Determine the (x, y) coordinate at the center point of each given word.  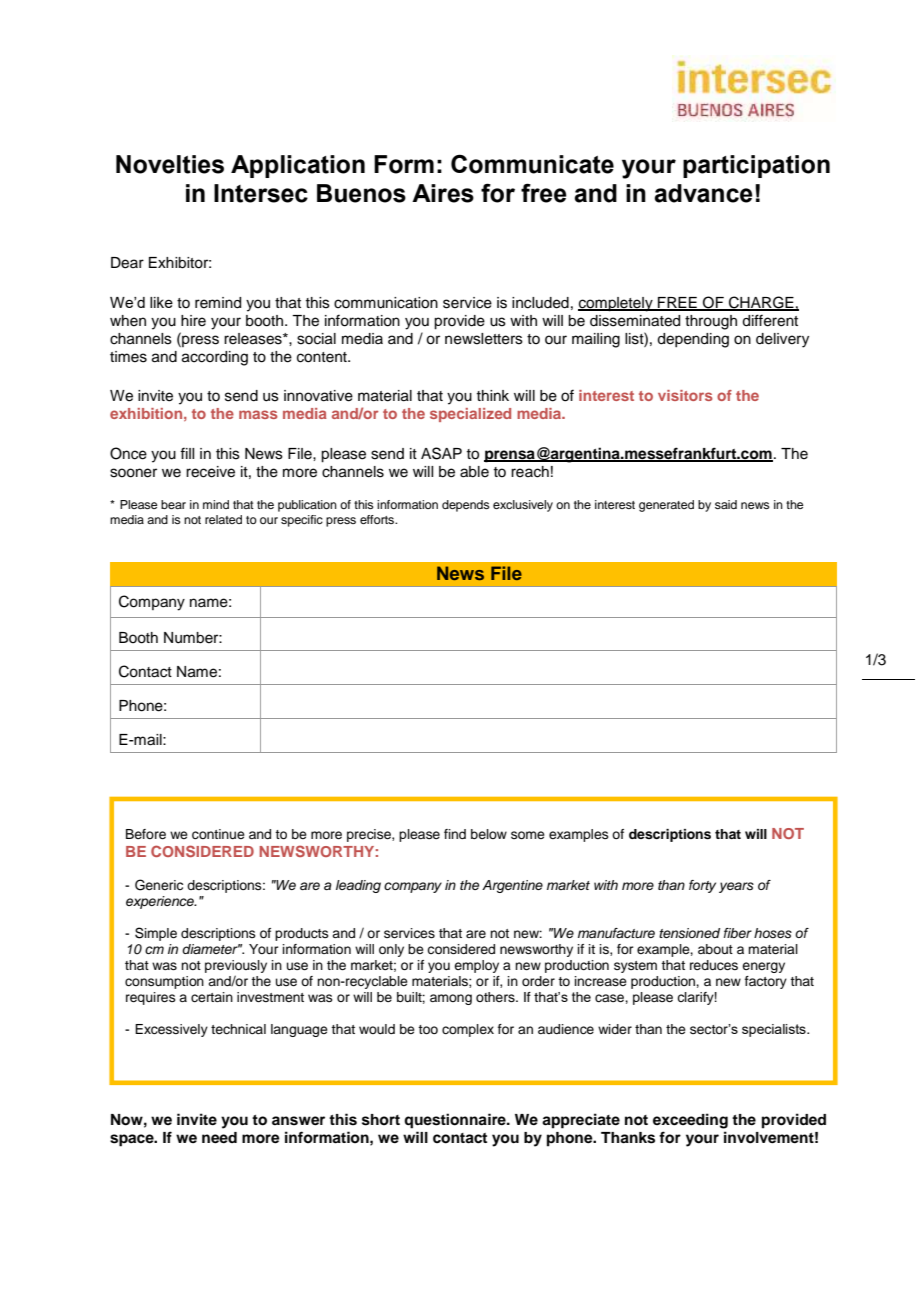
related (223, 519)
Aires (443, 193)
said (726, 504)
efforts (378, 519)
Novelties (170, 164)
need (219, 1138)
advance (703, 193)
